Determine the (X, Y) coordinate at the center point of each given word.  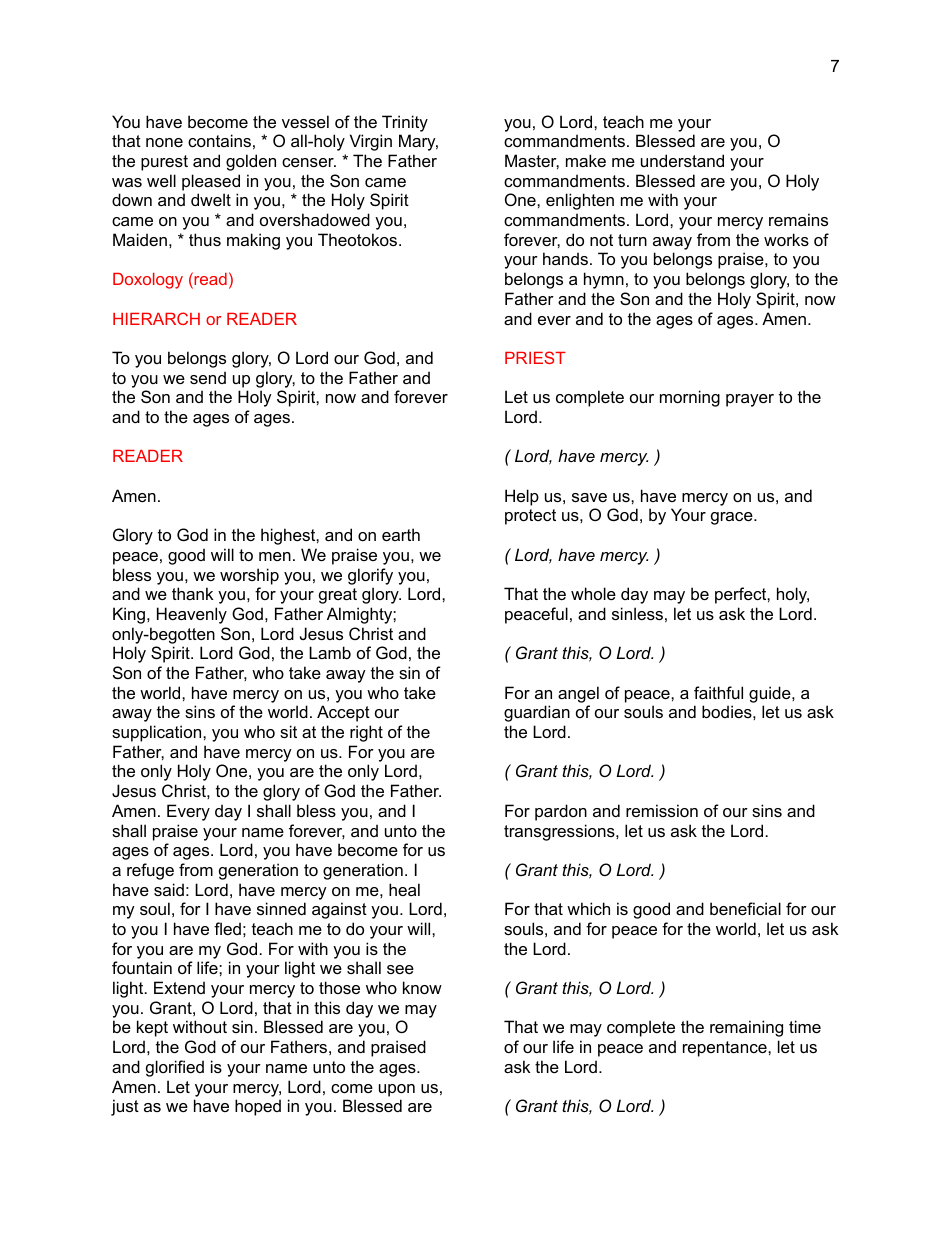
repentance (726, 1049)
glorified (175, 1068)
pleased (211, 182)
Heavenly (192, 615)
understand (682, 160)
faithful (718, 692)
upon (397, 1090)
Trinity (405, 123)
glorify (370, 576)
